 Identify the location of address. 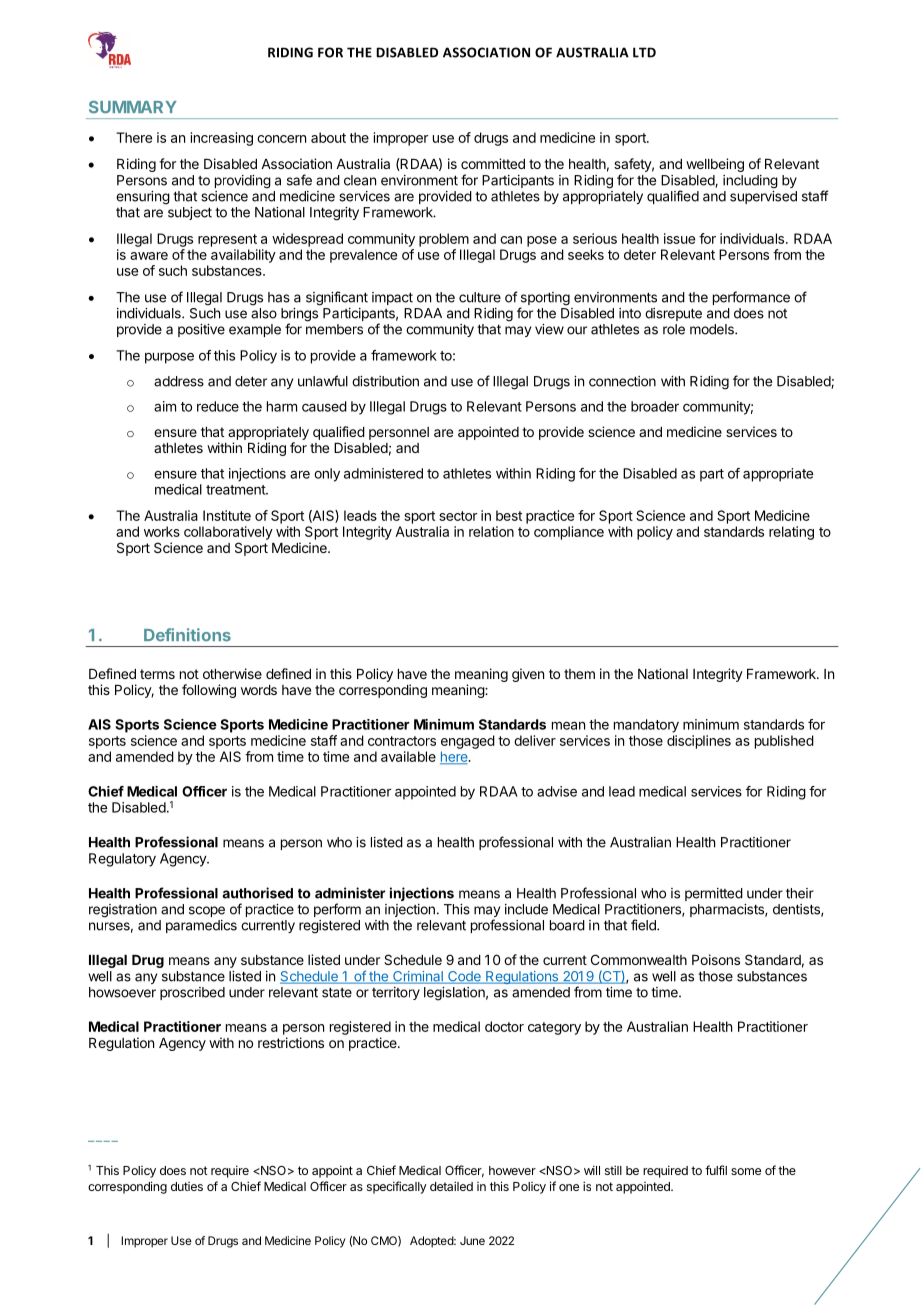
(179, 381).
